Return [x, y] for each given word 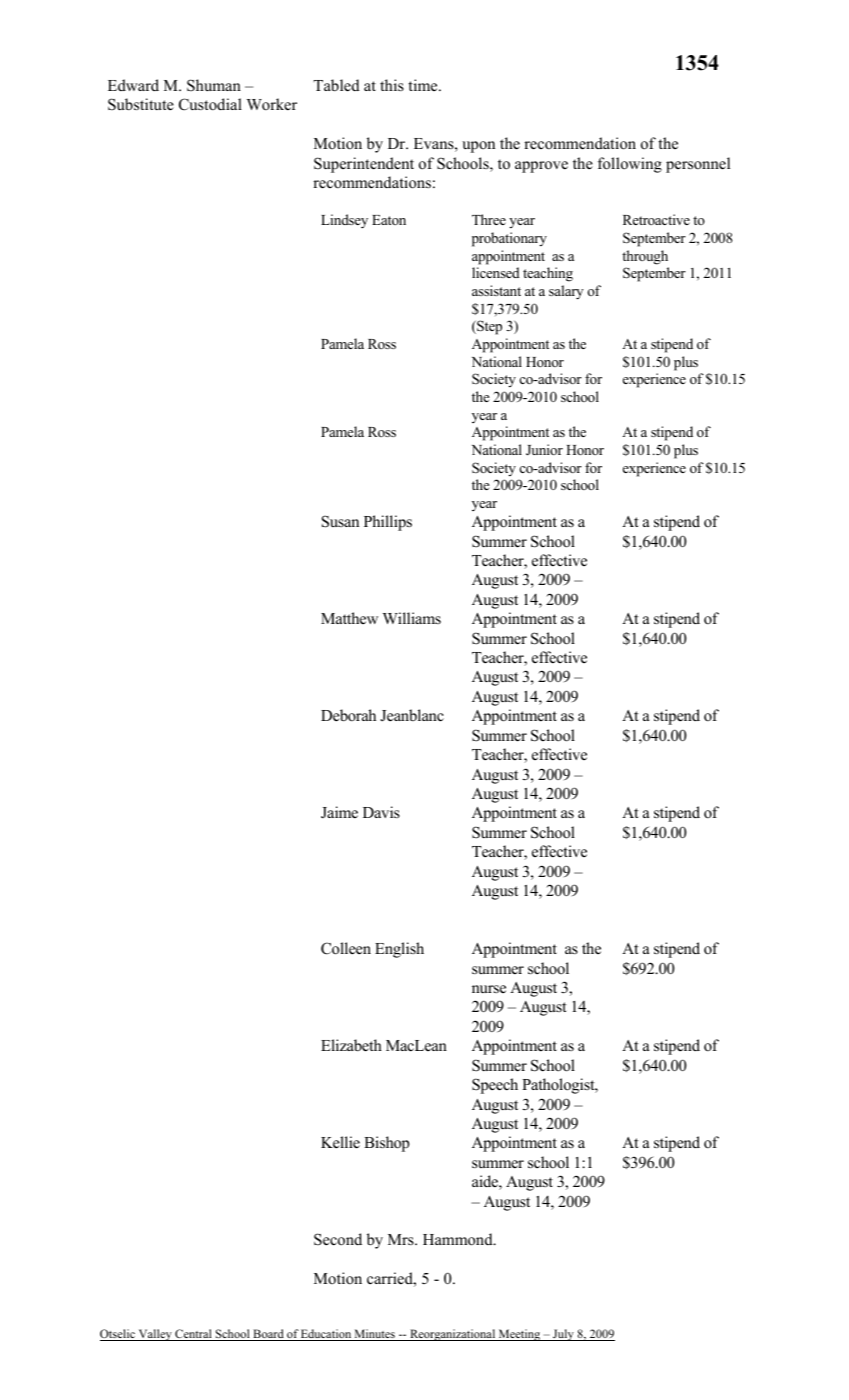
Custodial [210, 104]
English [399, 950]
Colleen [346, 948]
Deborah [348, 715]
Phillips [388, 523]
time [424, 85]
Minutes [374, 1335]
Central [193, 1335]
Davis [381, 812]
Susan [340, 521]
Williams [412, 618]
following [630, 165]
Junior [544, 450]
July [563, 1335]
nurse [489, 989]
